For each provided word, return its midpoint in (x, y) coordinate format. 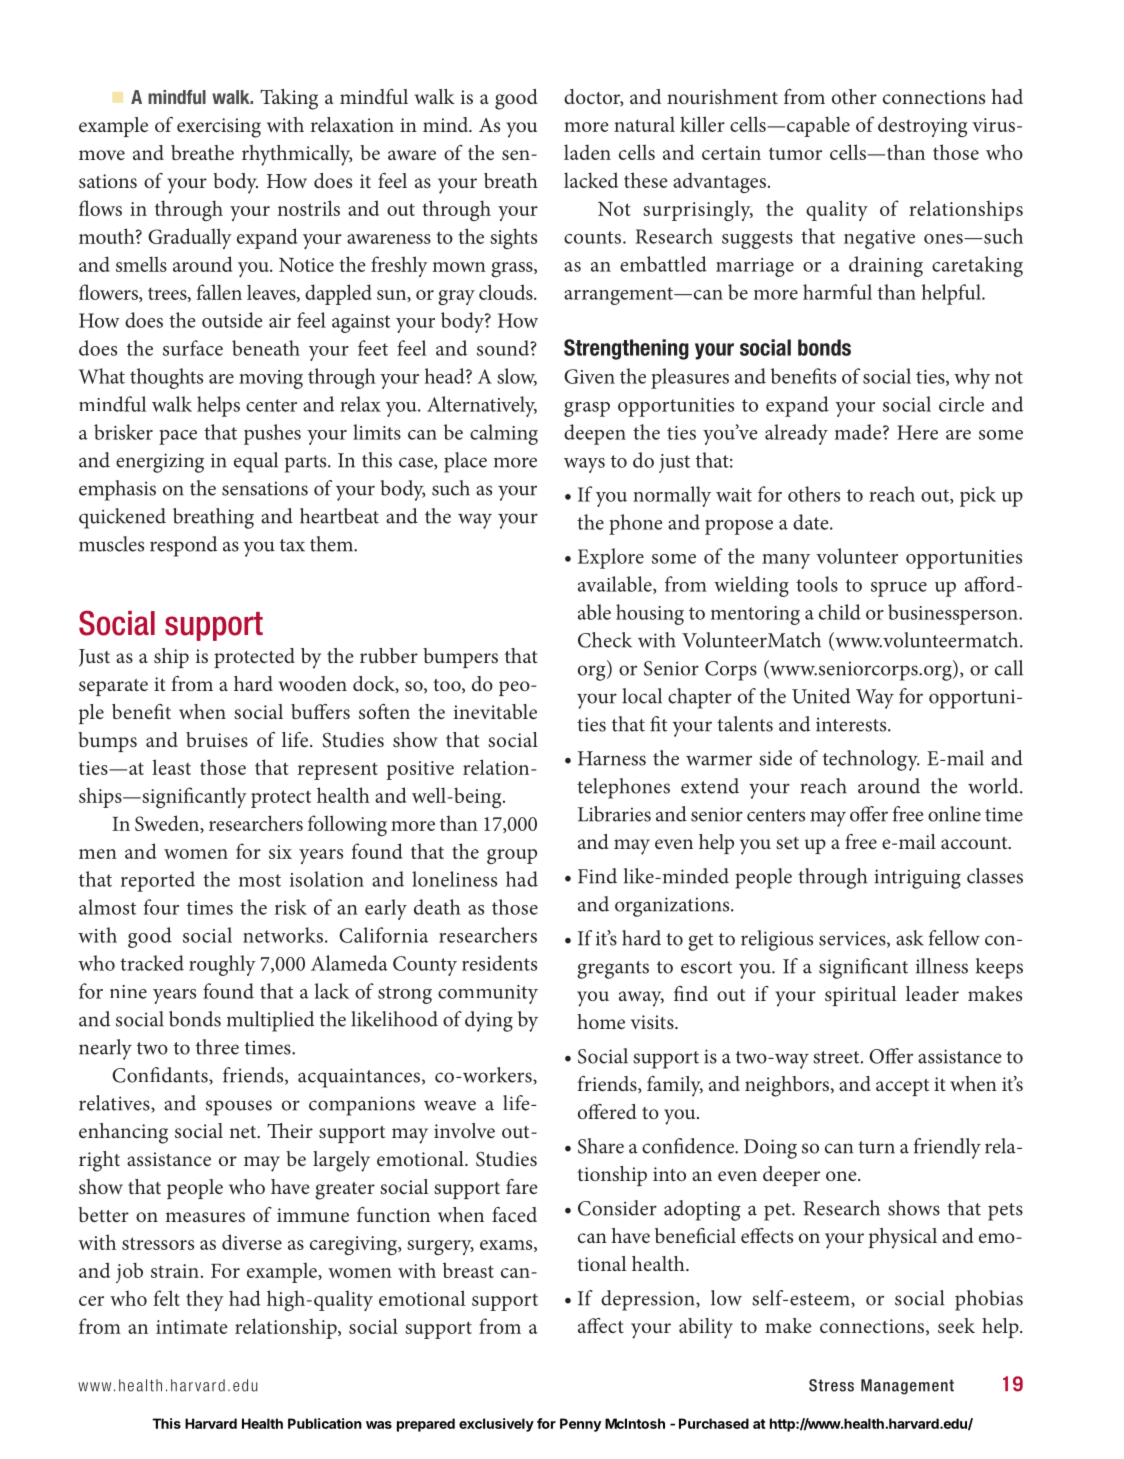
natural (644, 124)
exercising (219, 128)
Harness (612, 758)
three (217, 1047)
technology (871, 760)
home (601, 1021)
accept (902, 1087)
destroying (923, 126)
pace (178, 437)
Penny (580, 1425)
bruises (217, 739)
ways (584, 465)
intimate (192, 1327)
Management (907, 1387)
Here (917, 432)
